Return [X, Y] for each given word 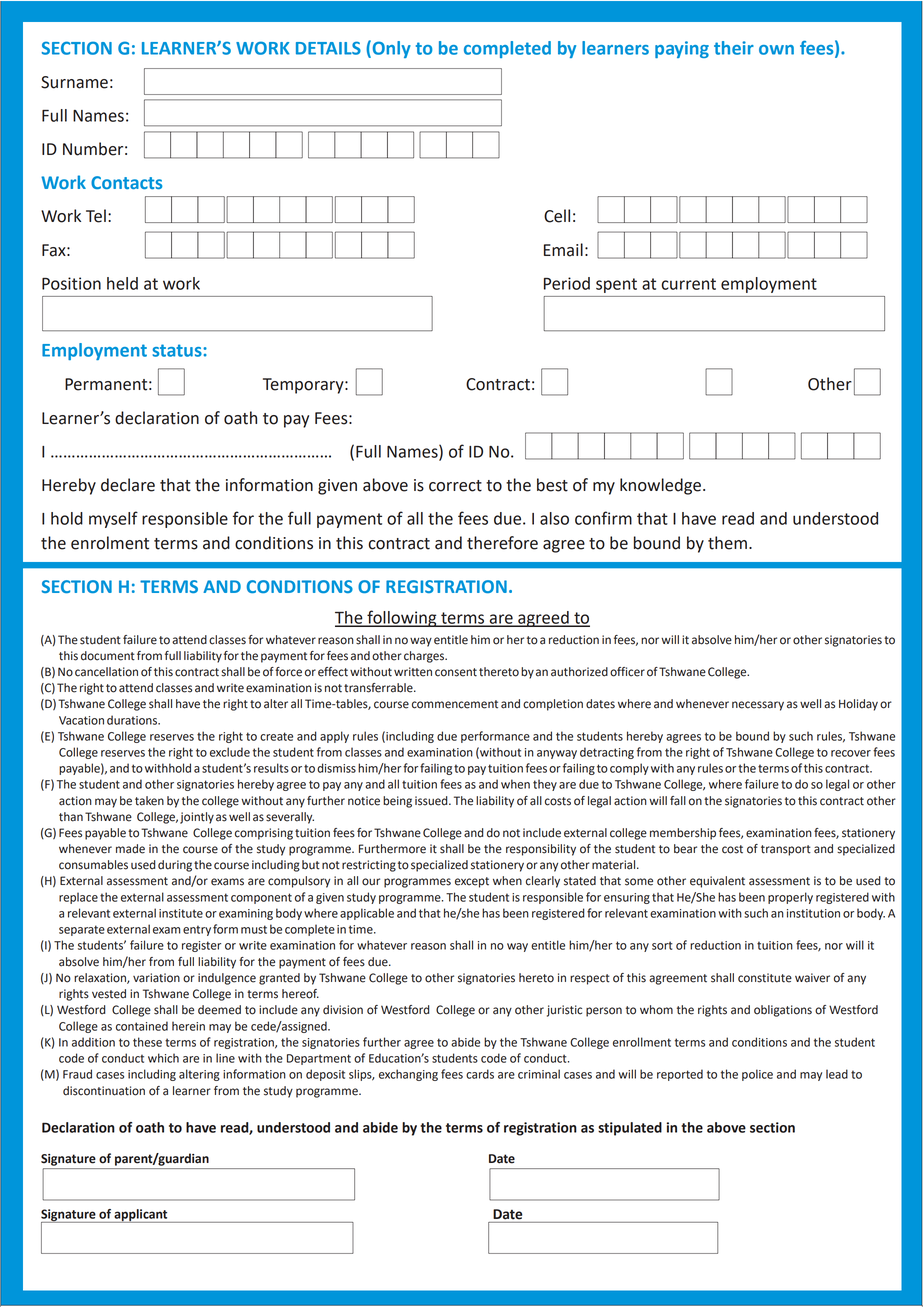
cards [480, 1074]
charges [425, 657]
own [776, 50]
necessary [758, 706]
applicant [141, 1216]
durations [133, 720]
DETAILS [328, 48]
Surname [74, 82]
